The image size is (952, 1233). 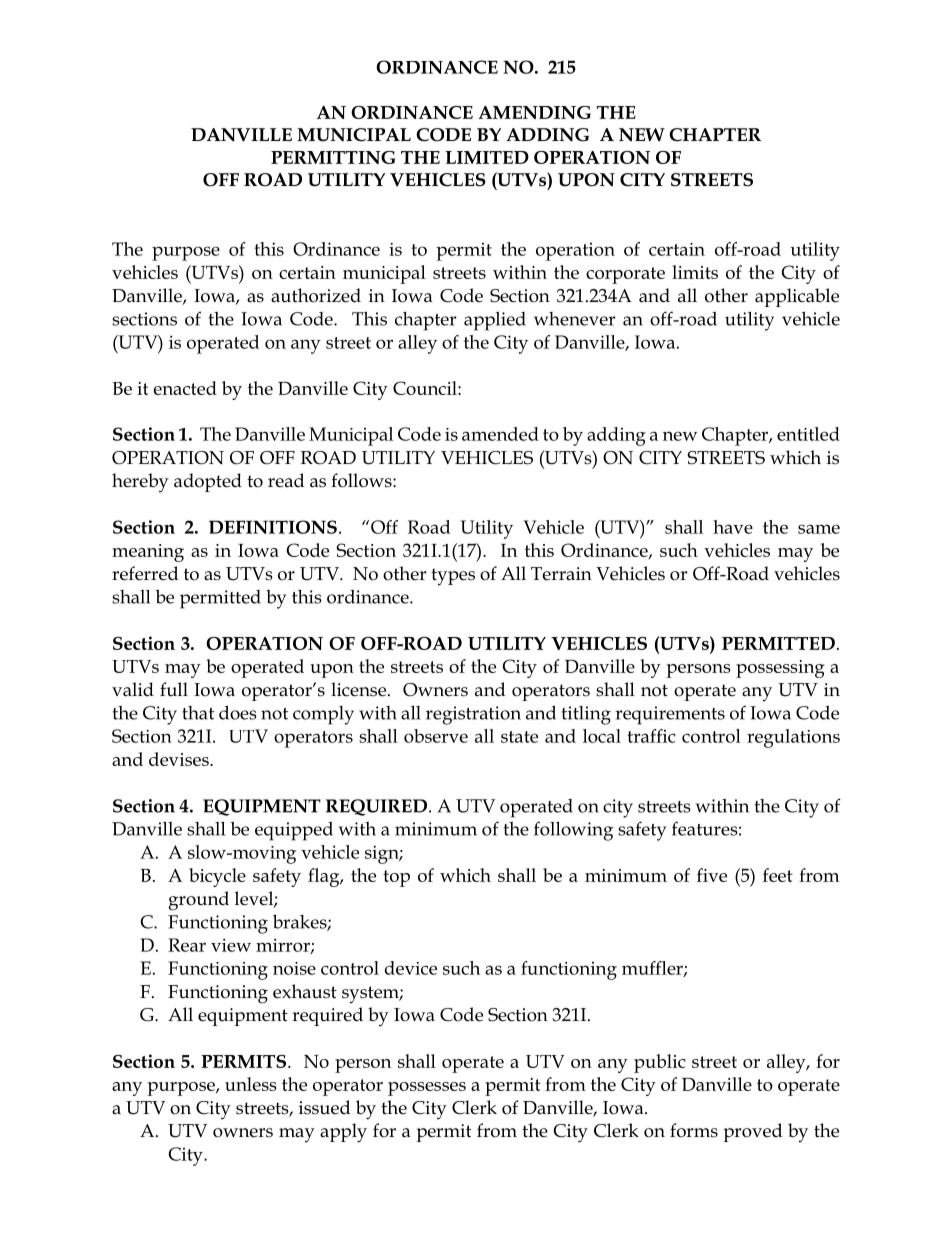 What do you see at coordinates (145, 573) in the page?
I see `referred` at bounding box center [145, 573].
